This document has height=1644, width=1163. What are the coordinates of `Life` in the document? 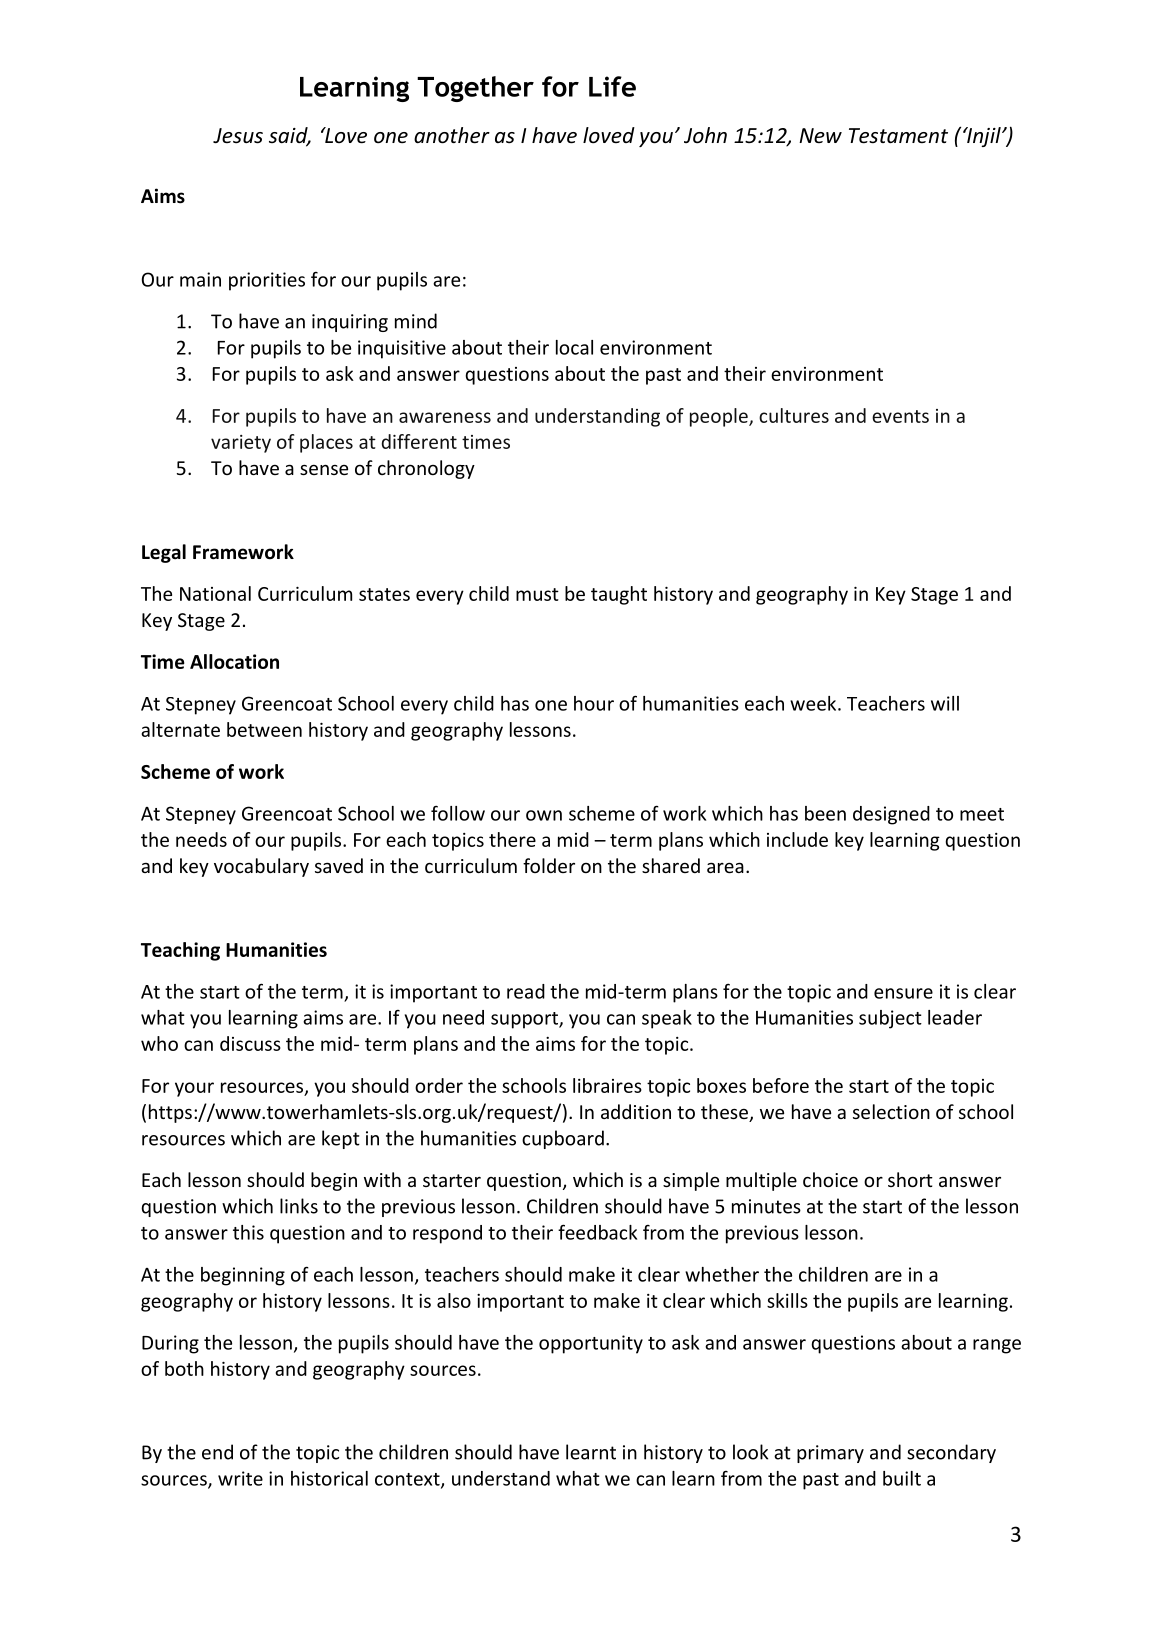 It's located at (612, 86).
